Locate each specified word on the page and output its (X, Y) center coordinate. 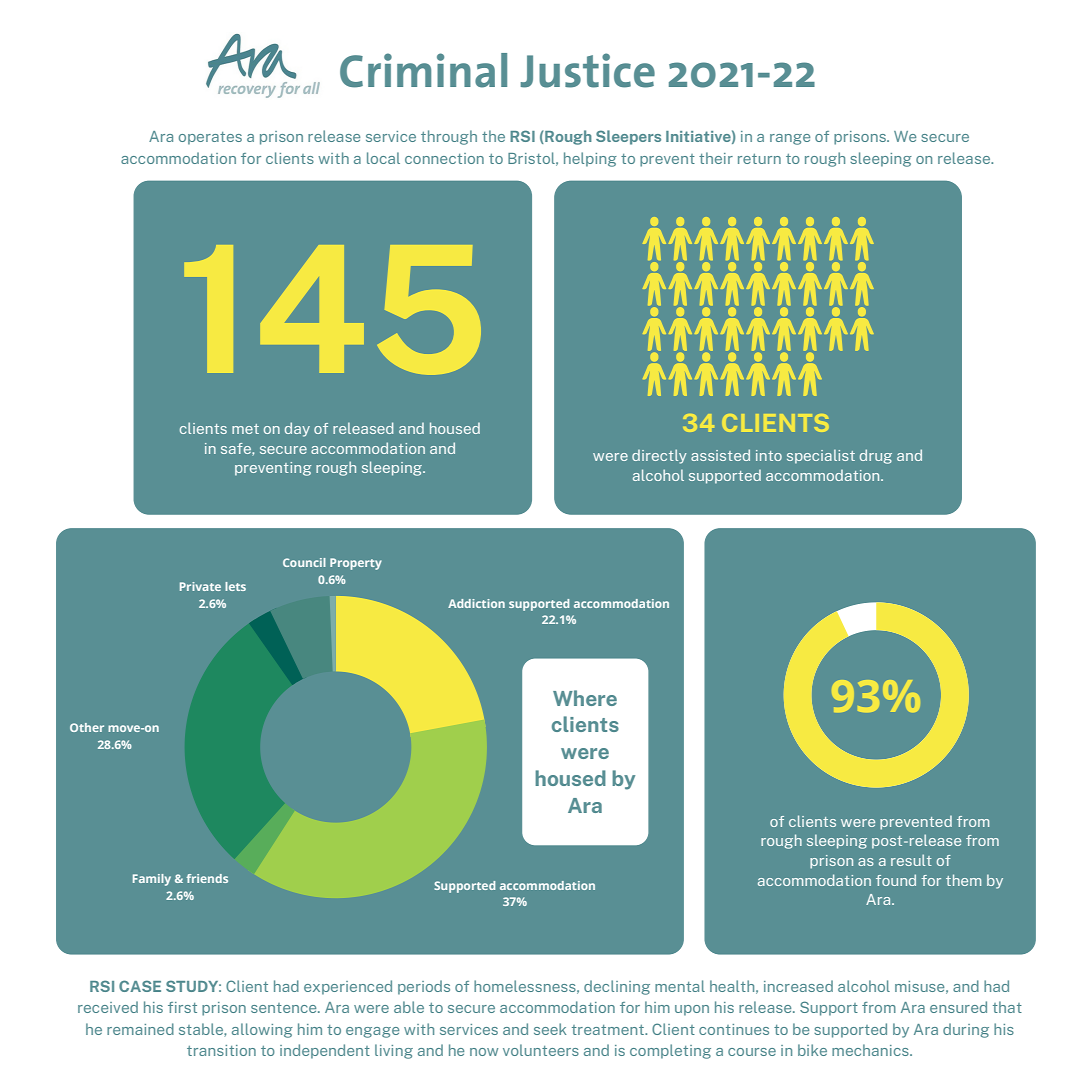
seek (550, 1029)
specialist (821, 456)
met (245, 429)
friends (207, 878)
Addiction (476, 603)
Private (200, 586)
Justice (587, 70)
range (790, 139)
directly (659, 456)
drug (876, 456)
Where (585, 698)
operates (210, 138)
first (182, 1007)
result (911, 860)
